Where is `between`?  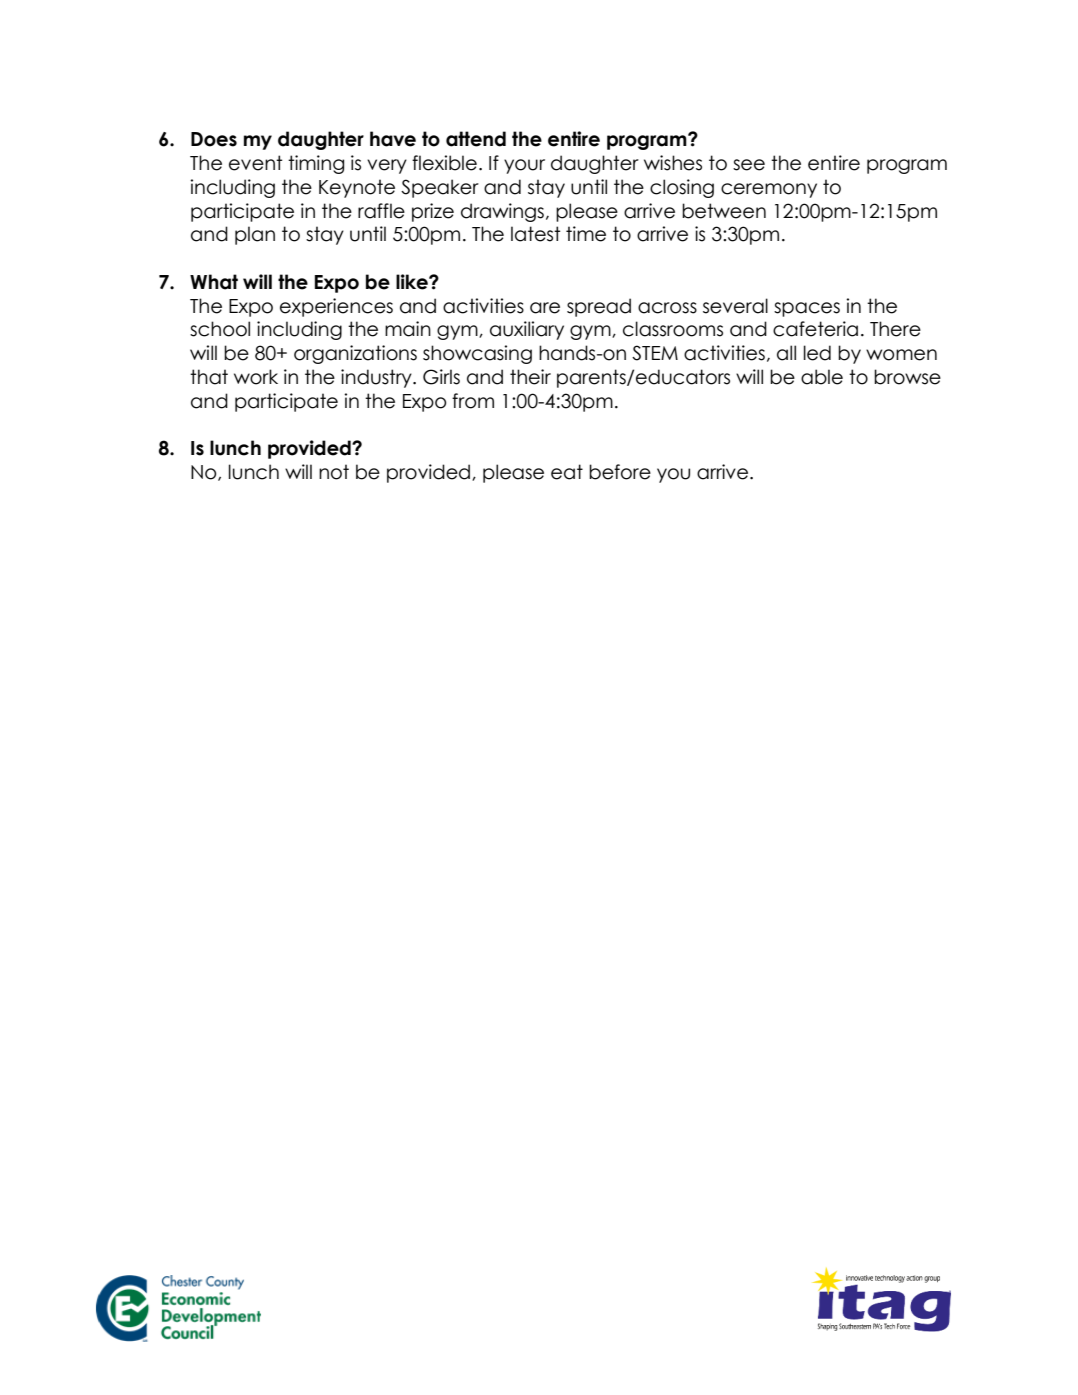 between is located at coordinates (724, 211).
